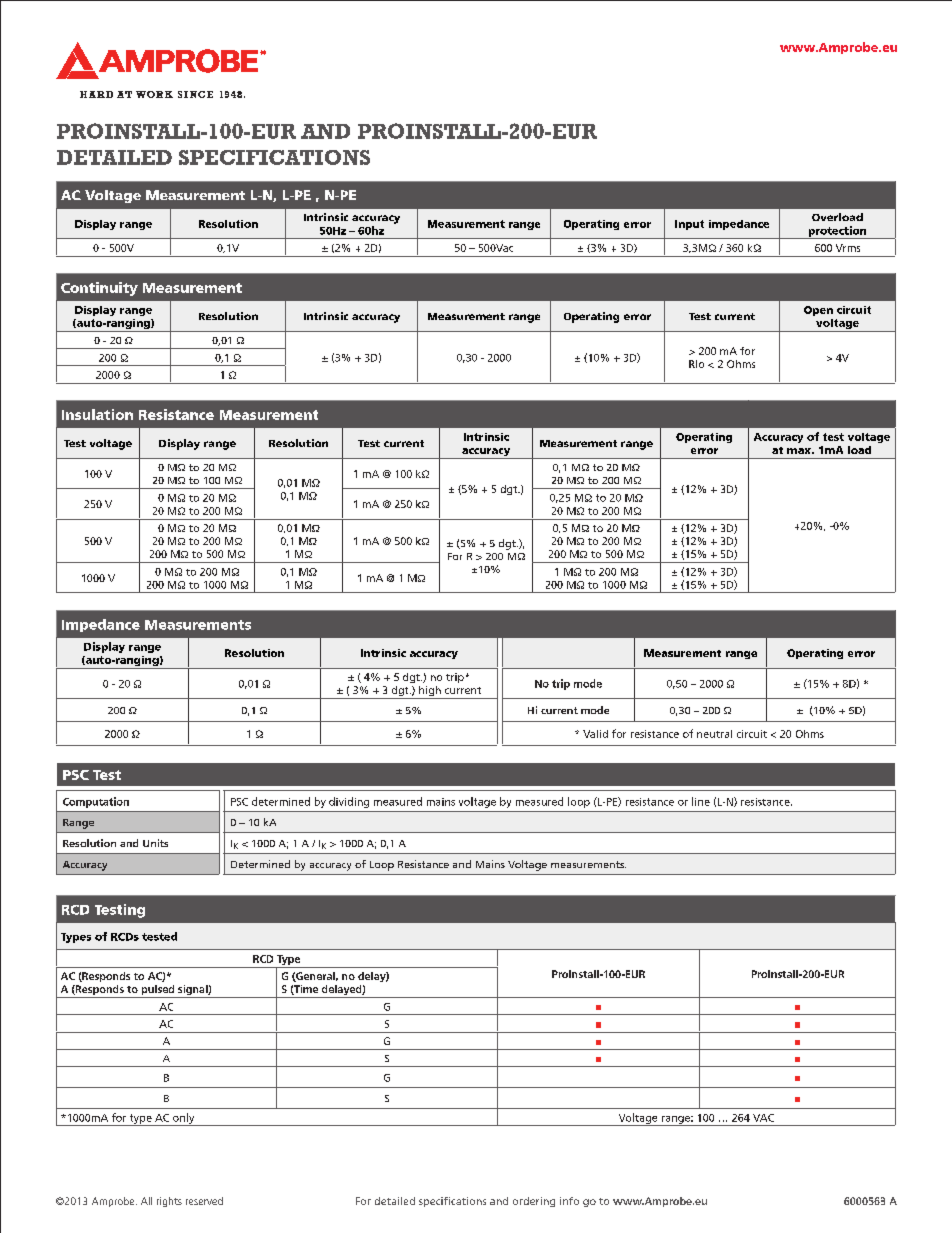 This screenshot has height=1233, width=952. Describe the element at coordinates (569, 1201) in the screenshot. I see `info` at that location.
